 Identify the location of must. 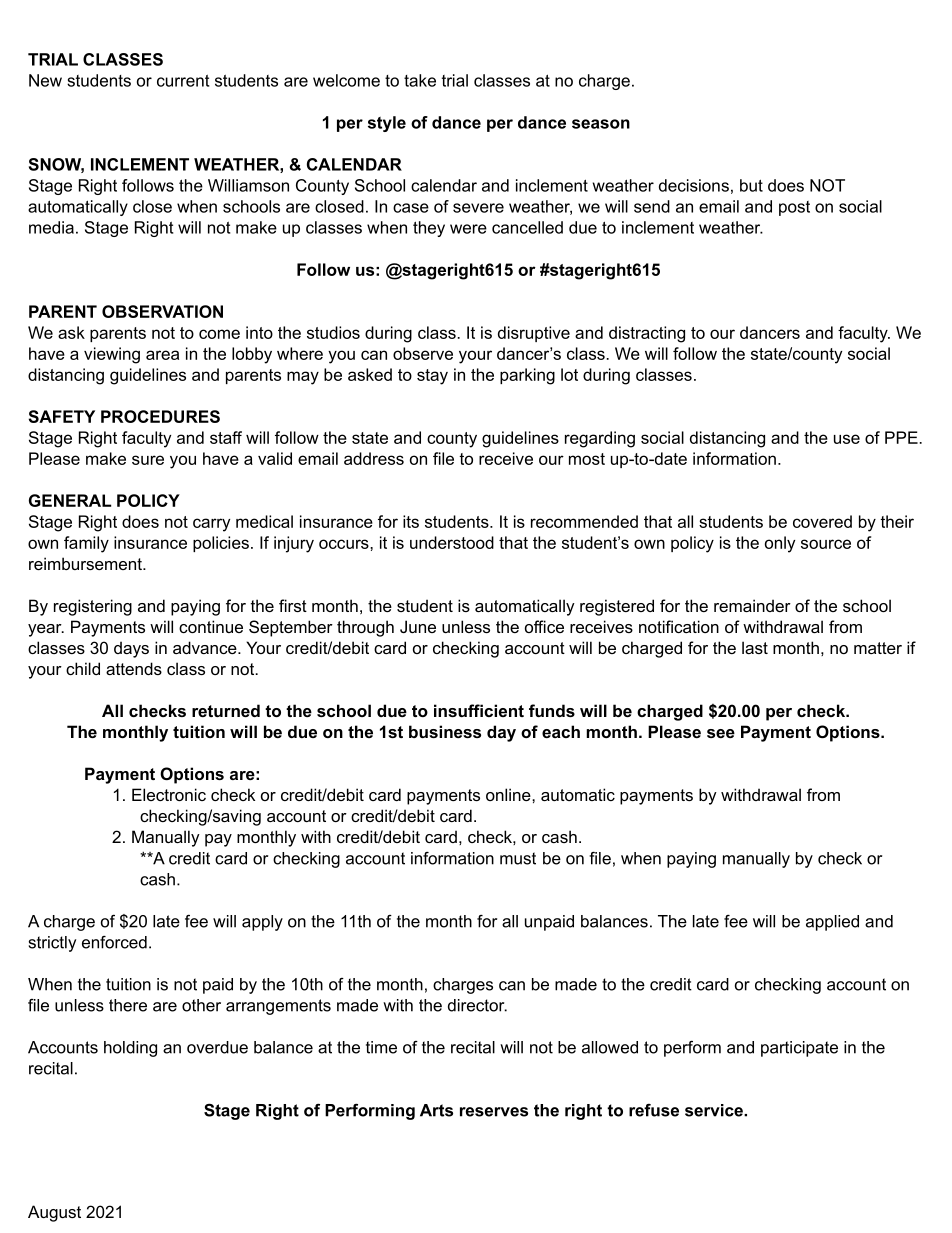
(518, 858).
